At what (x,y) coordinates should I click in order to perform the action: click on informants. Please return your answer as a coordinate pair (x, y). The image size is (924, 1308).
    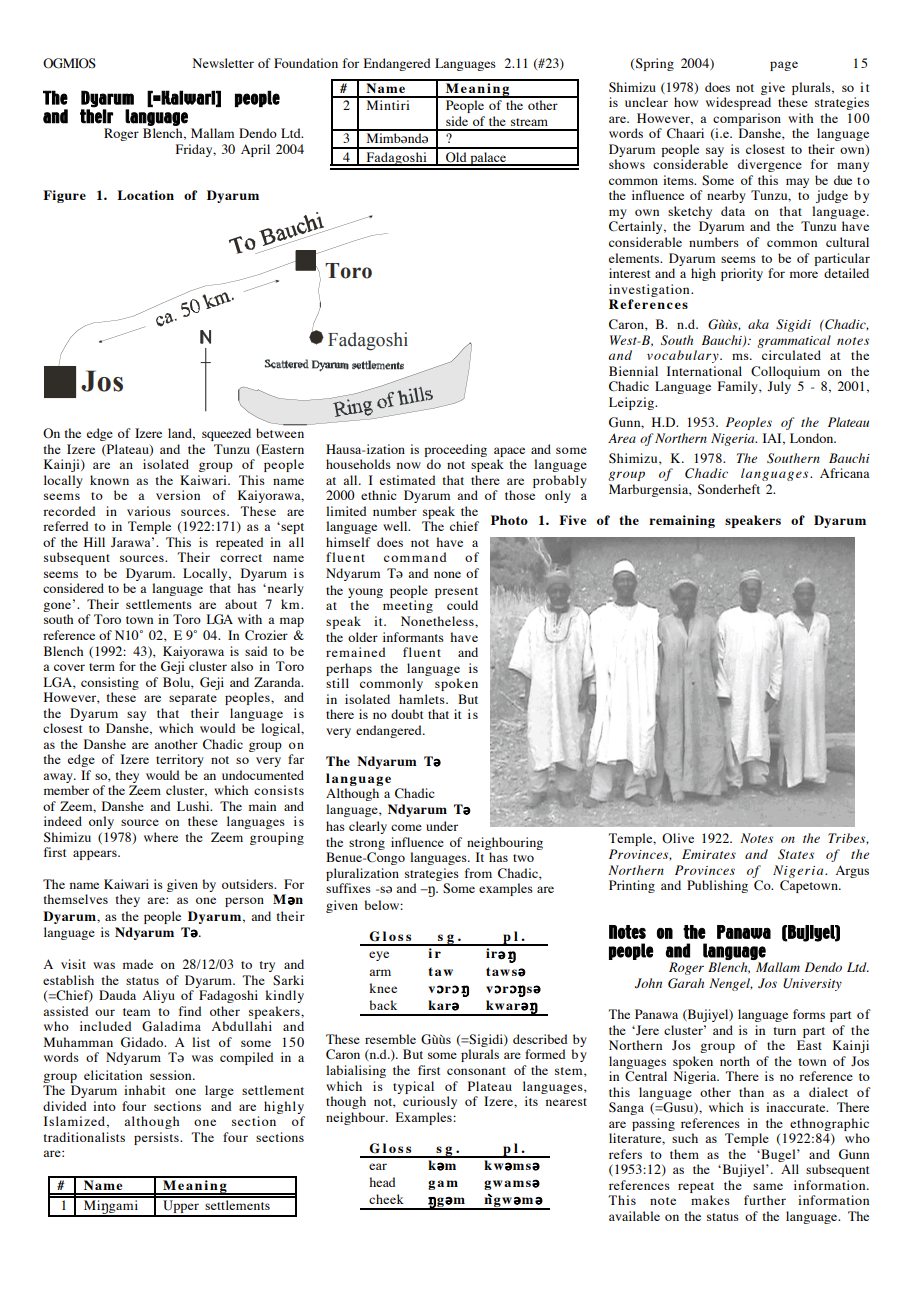
    Looking at the image, I should click on (413, 637).
